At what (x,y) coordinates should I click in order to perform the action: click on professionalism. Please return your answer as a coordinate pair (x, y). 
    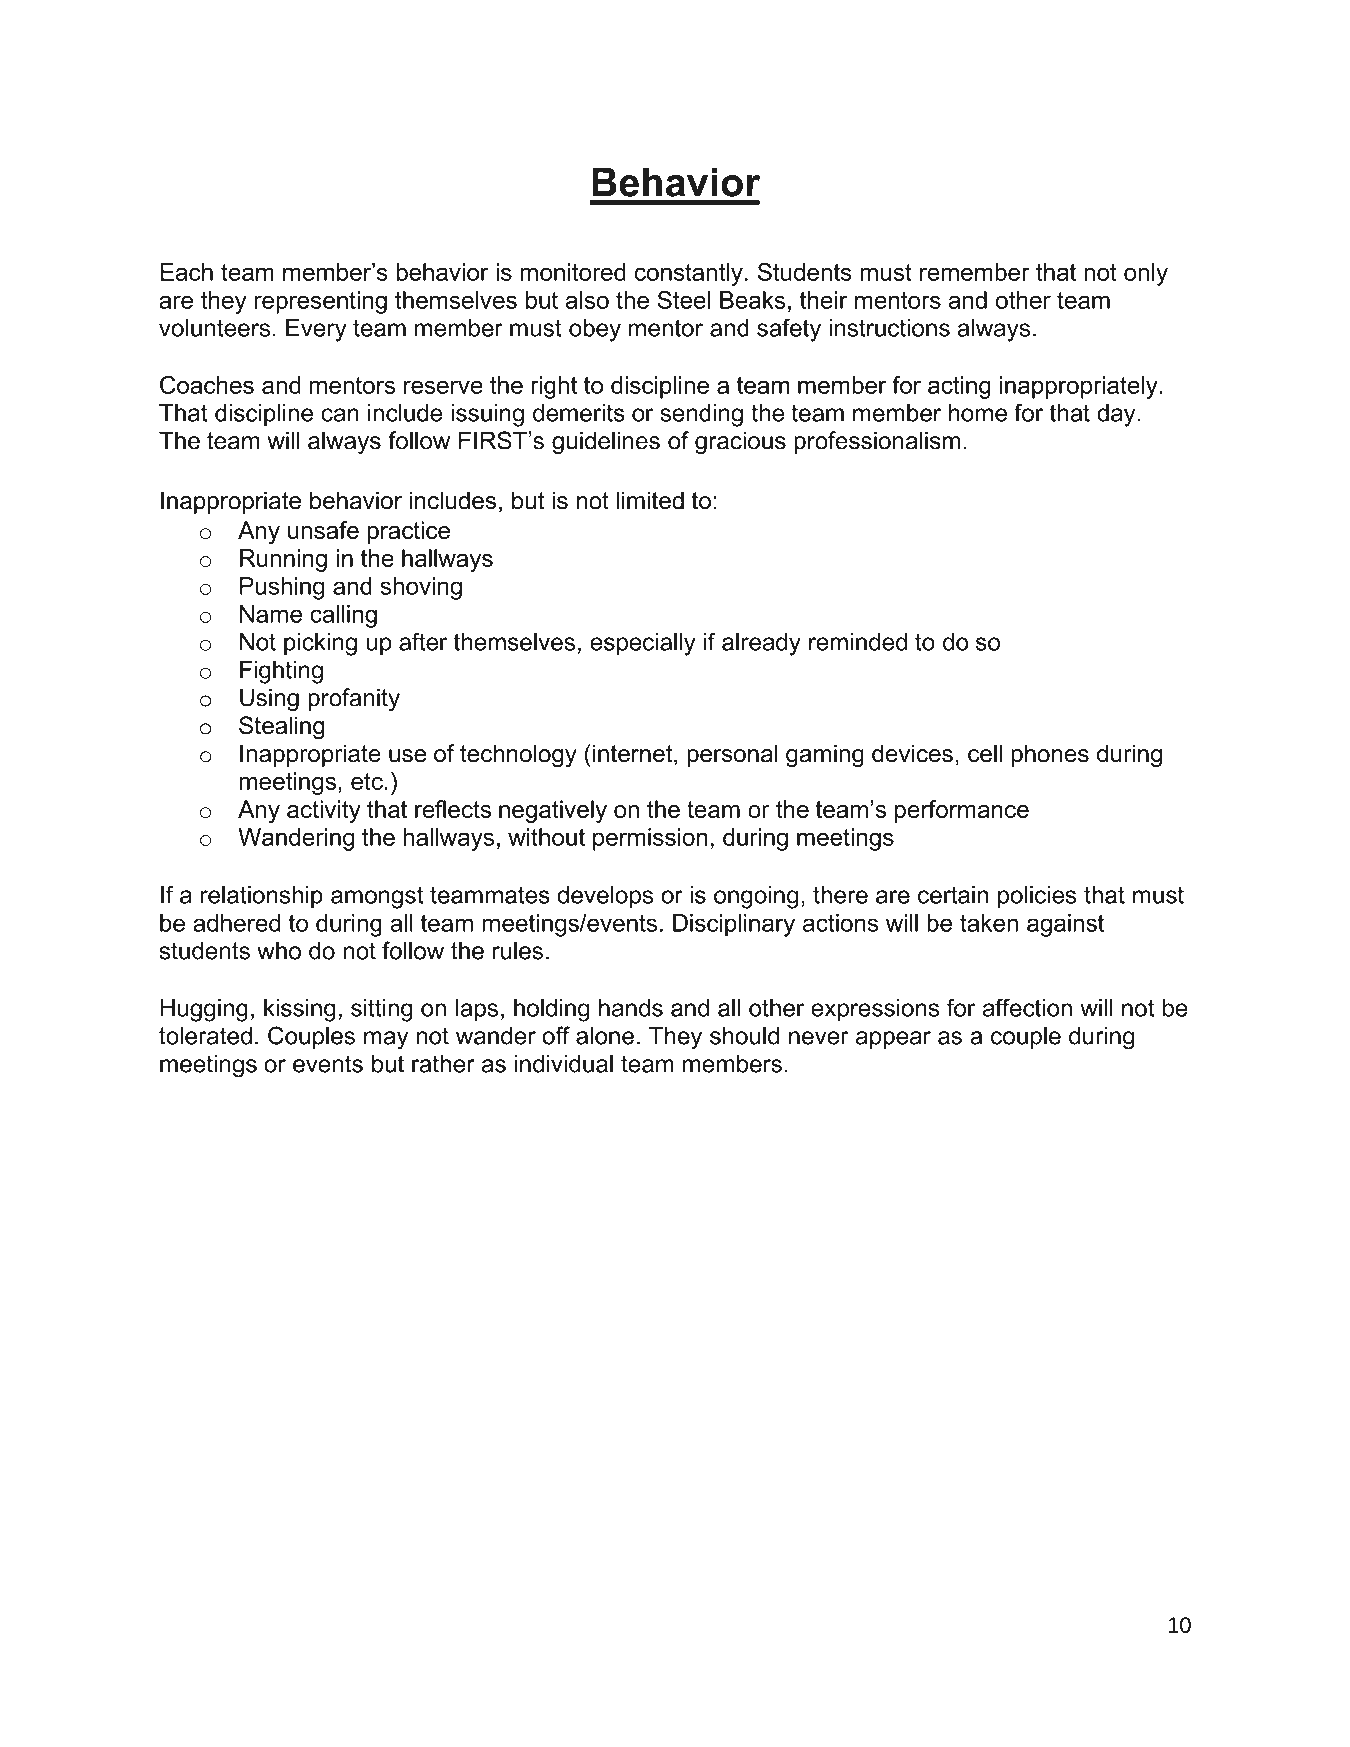
    Looking at the image, I should click on (877, 442).
